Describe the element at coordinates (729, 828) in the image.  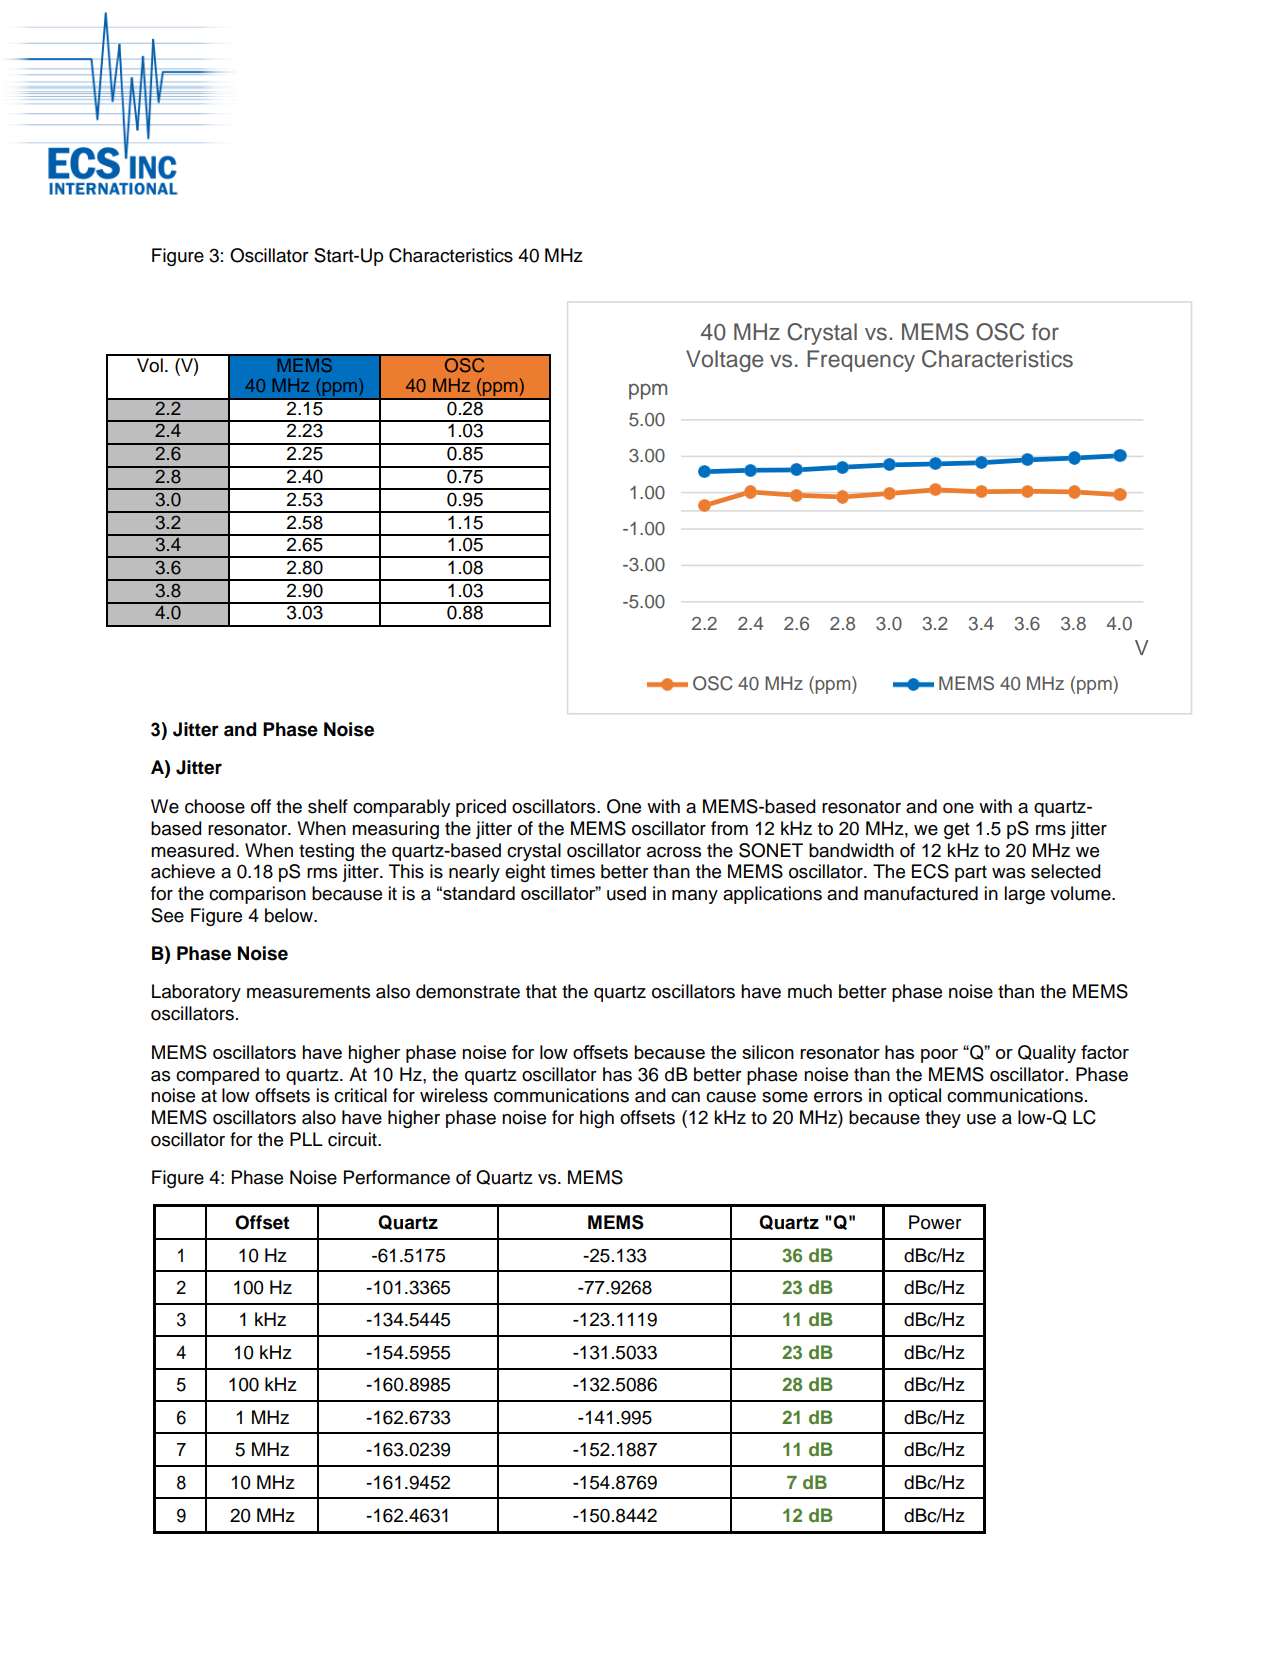
I see `from` at that location.
